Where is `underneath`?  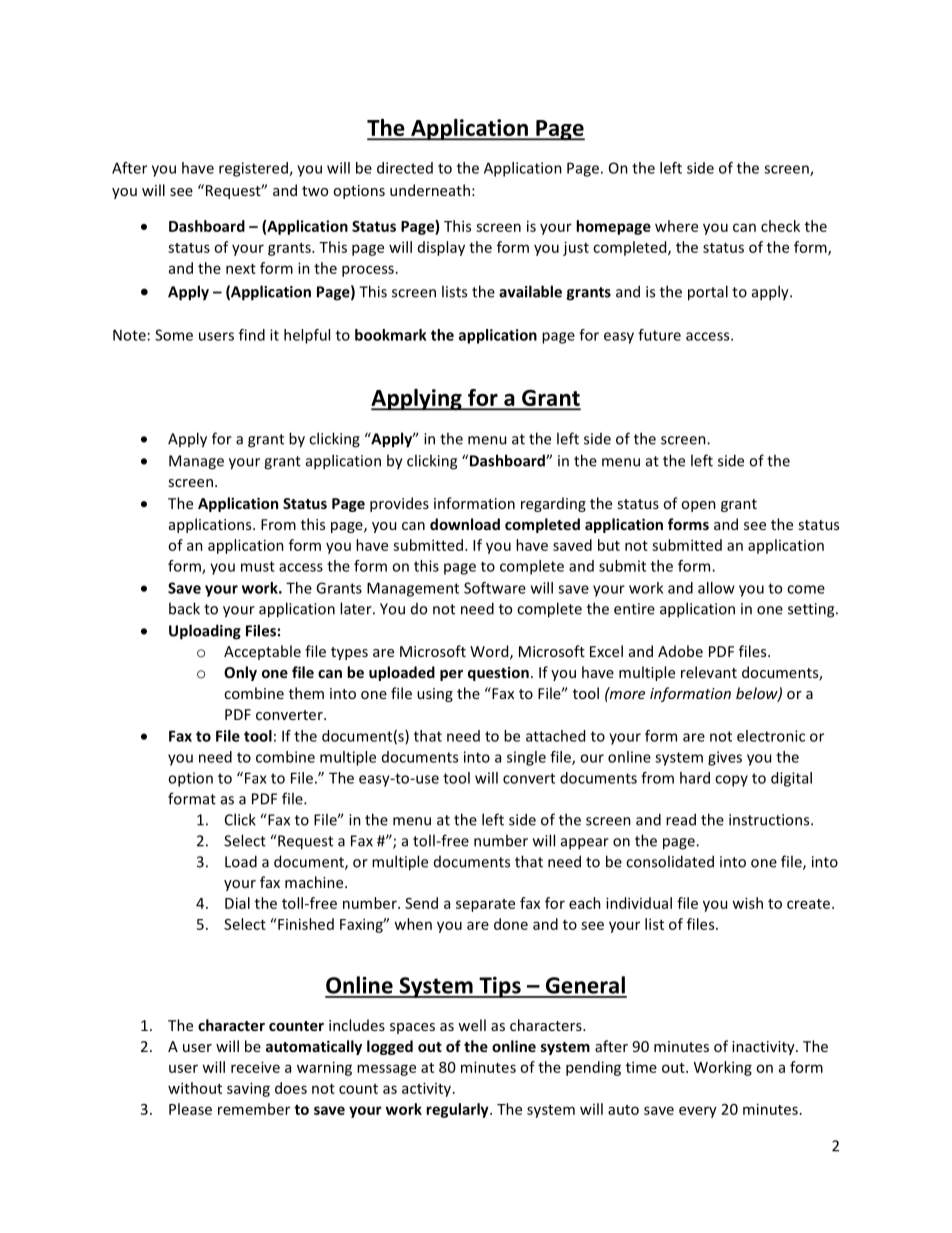 underneath is located at coordinates (430, 190).
